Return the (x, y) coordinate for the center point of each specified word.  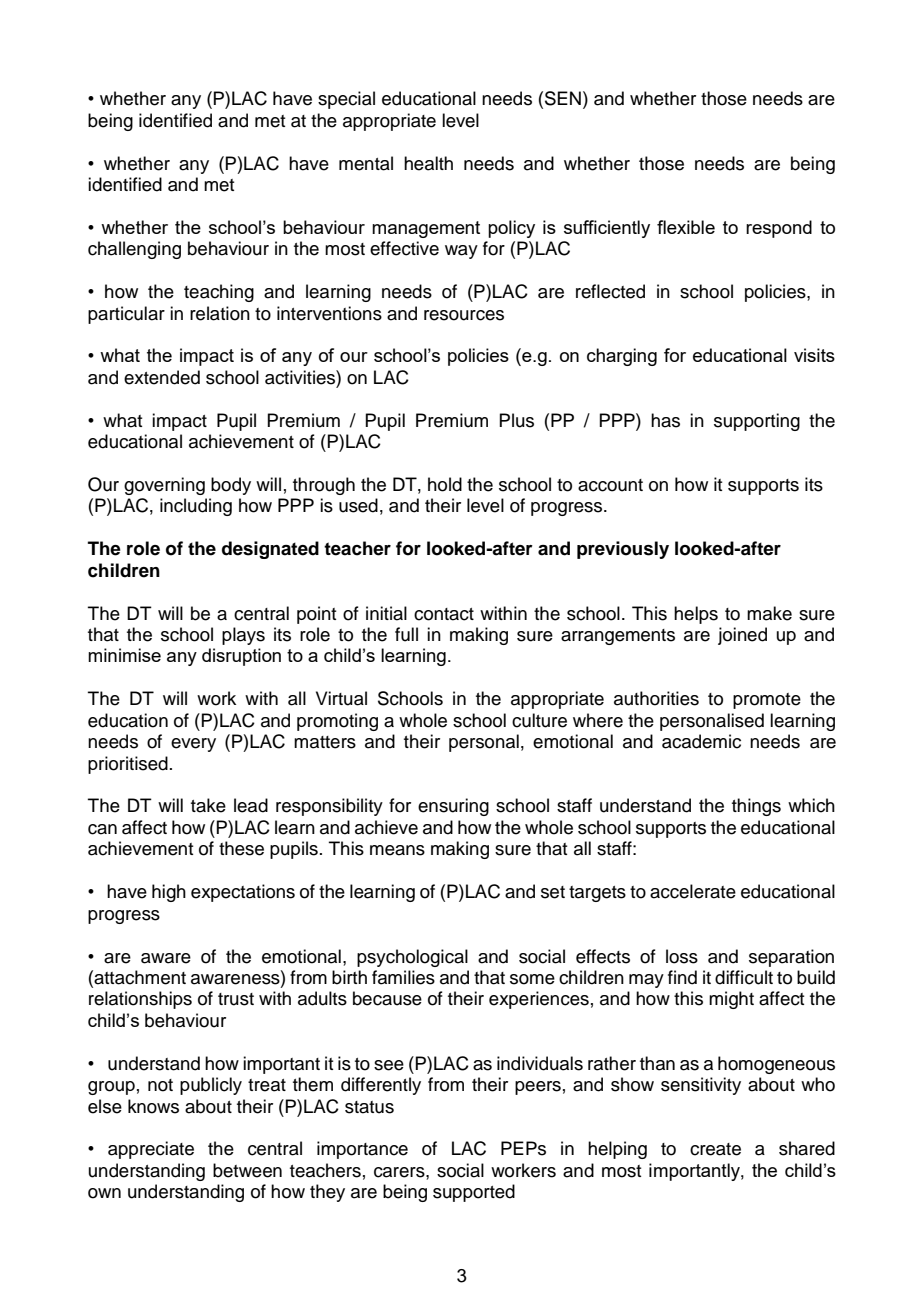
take (208, 805)
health (428, 163)
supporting (757, 422)
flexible (686, 227)
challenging (134, 250)
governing (164, 486)
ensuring (453, 807)
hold (445, 484)
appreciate (151, 1150)
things (756, 807)
